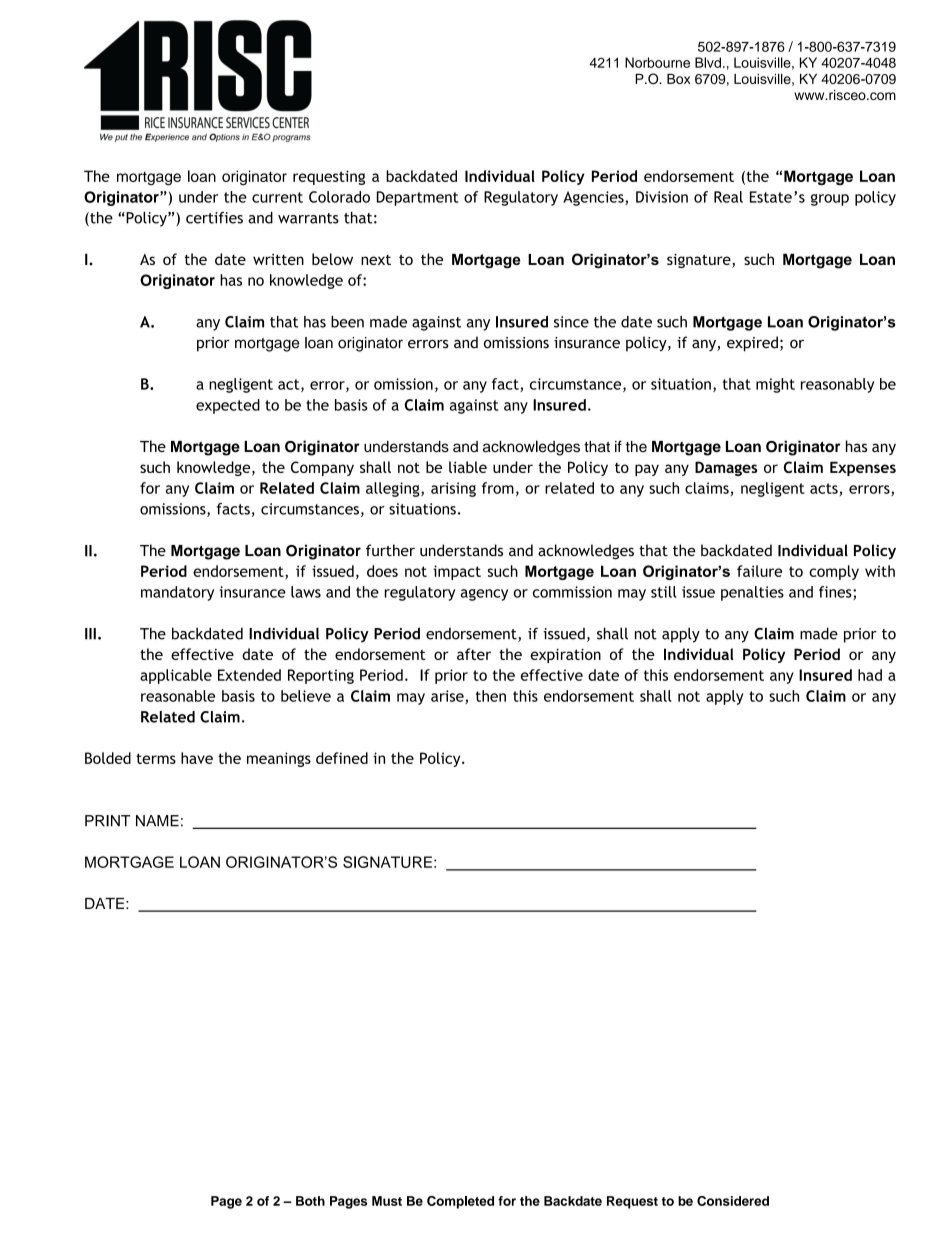 The width and height of the screenshot is (952, 1233). What do you see at coordinates (277, 197) in the screenshot?
I see `current` at bounding box center [277, 197].
